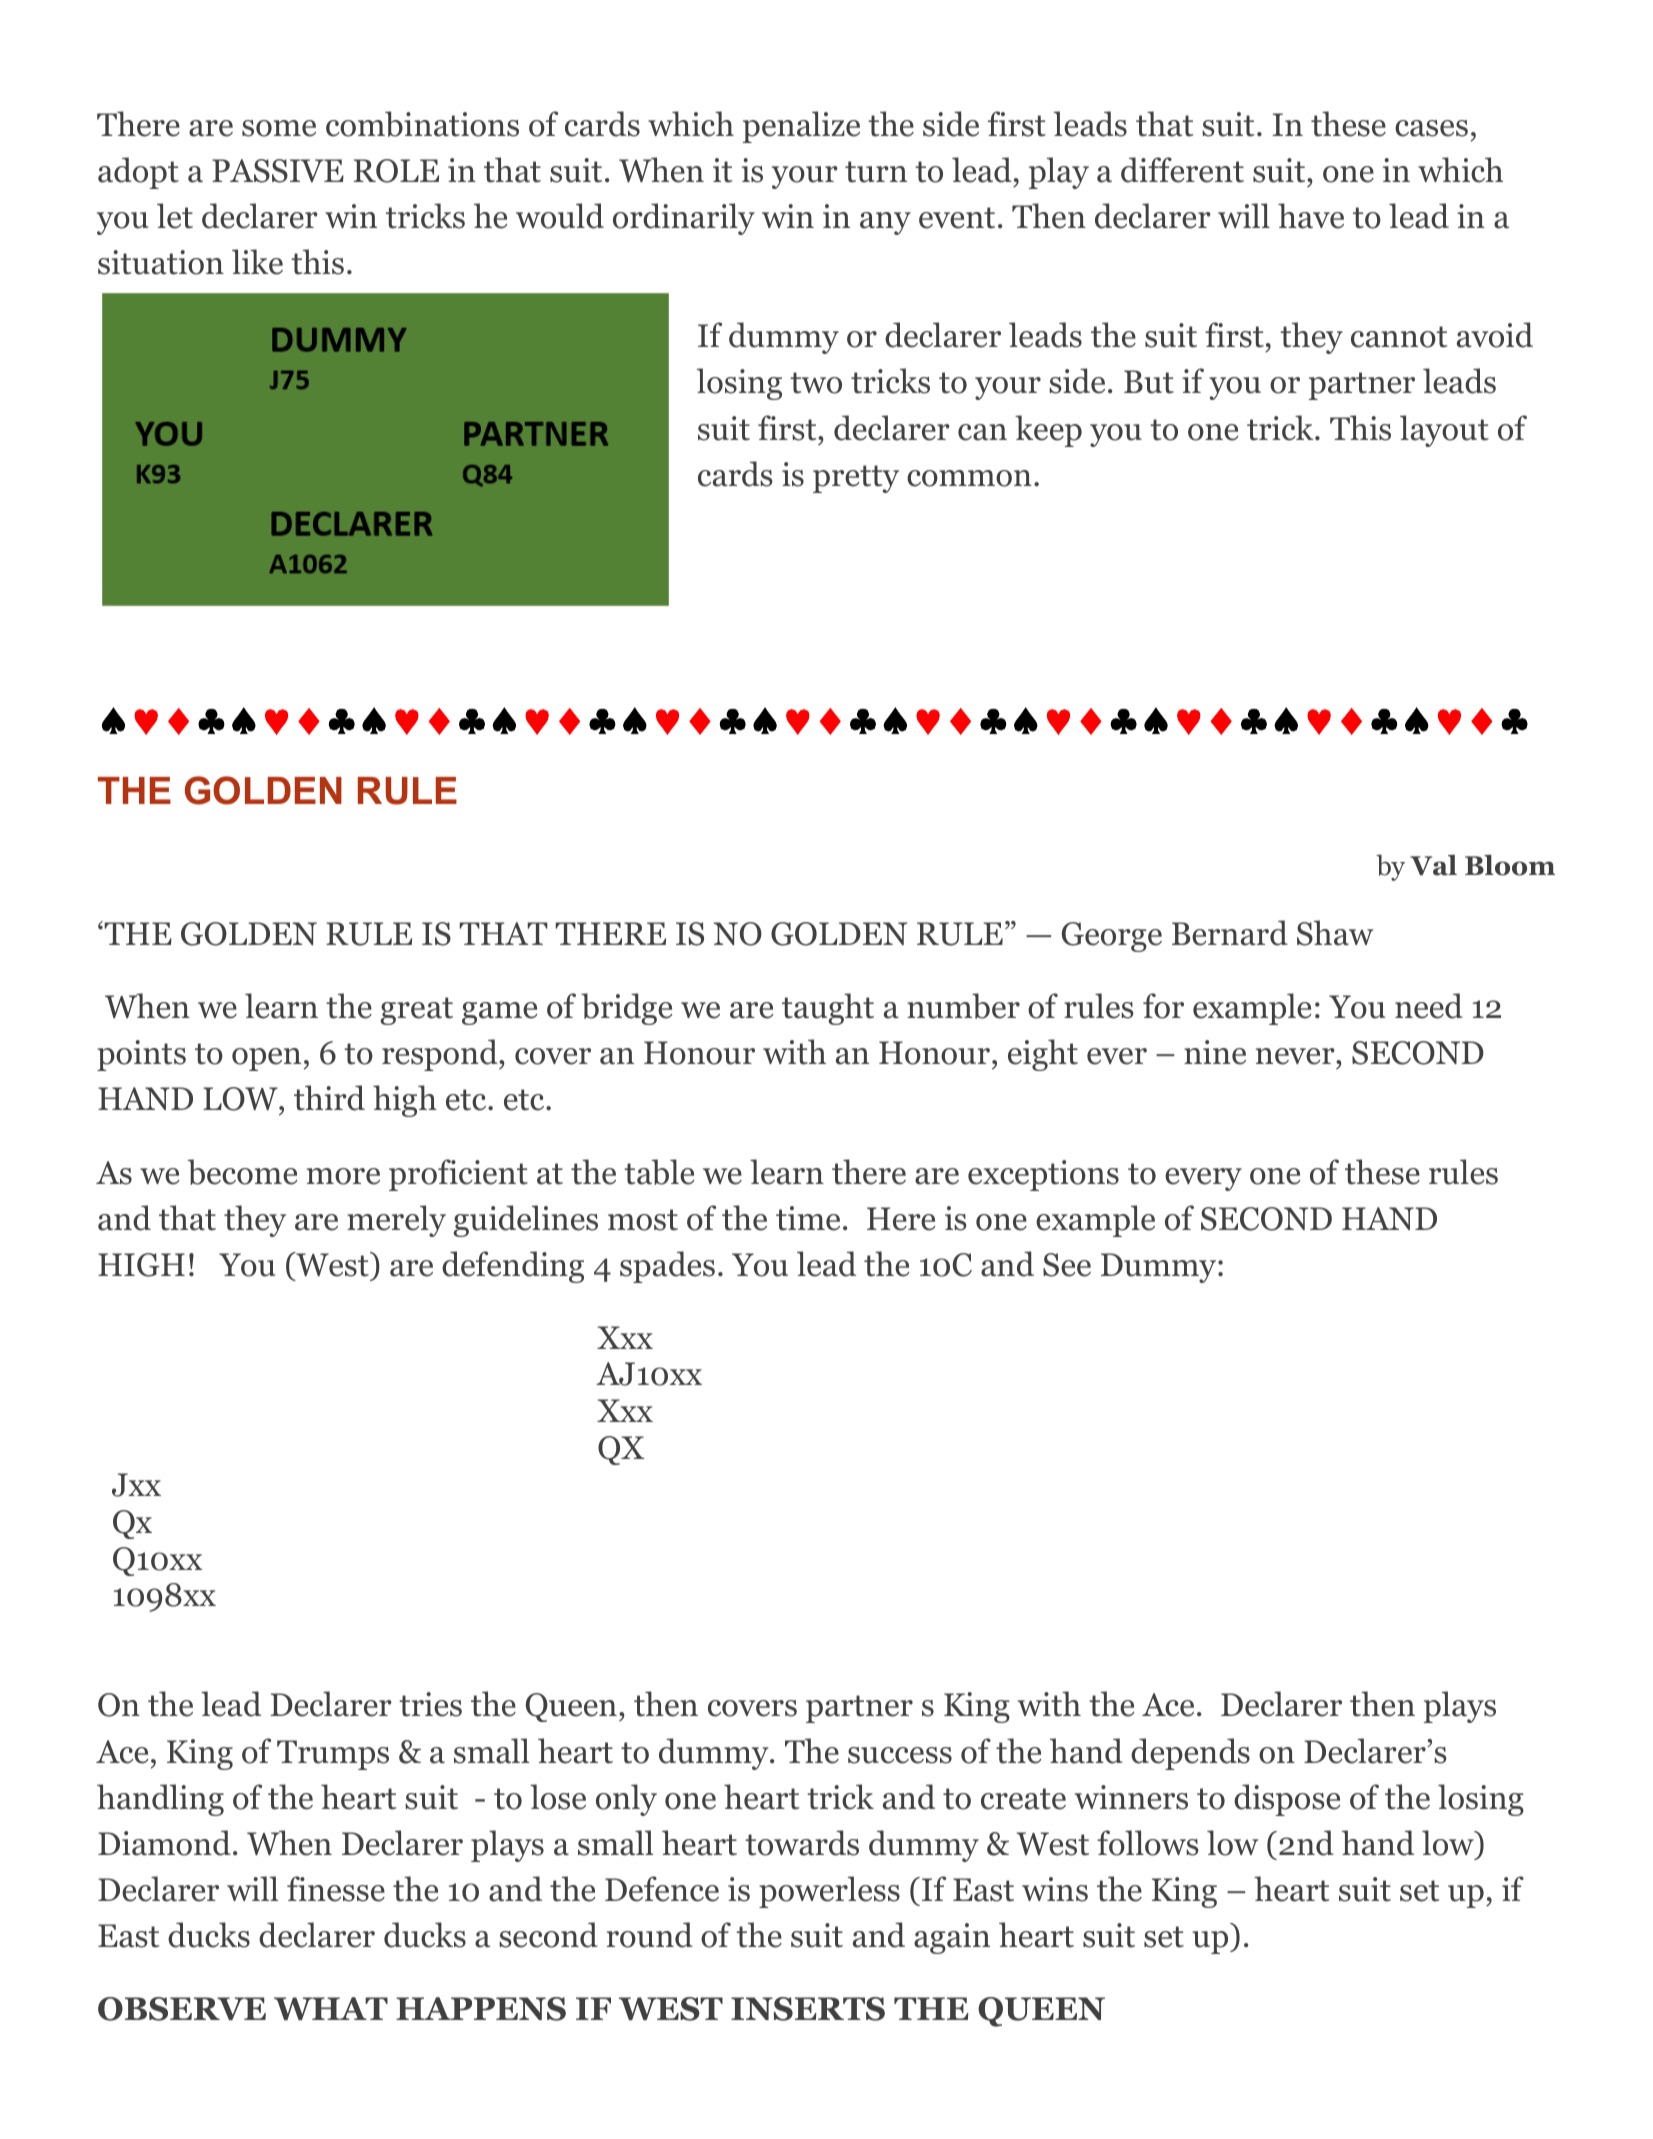 Image resolution: width=1653 pixels, height=2139 pixels. I want to click on taught, so click(828, 1009).
